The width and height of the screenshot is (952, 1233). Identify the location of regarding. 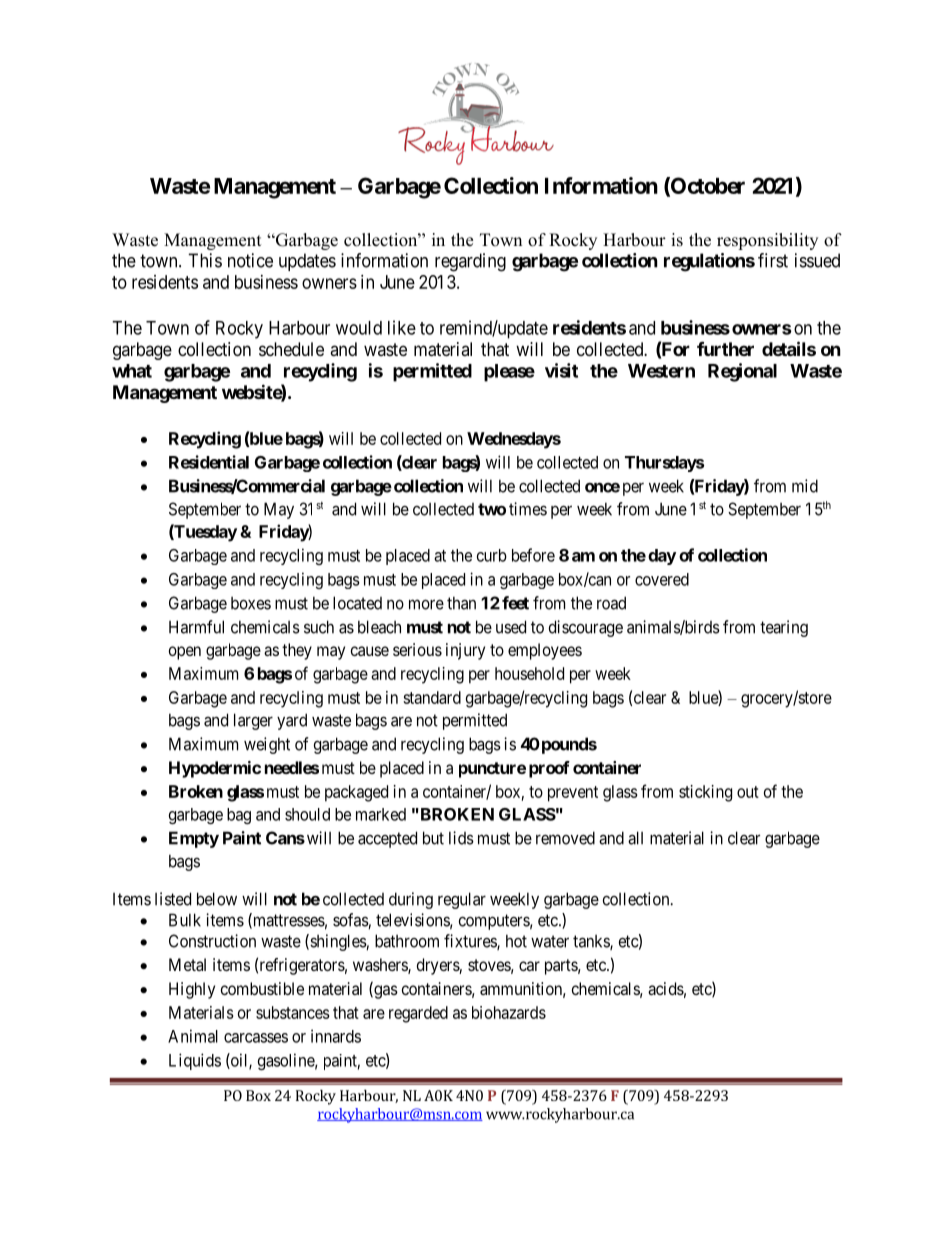
(470, 262).
